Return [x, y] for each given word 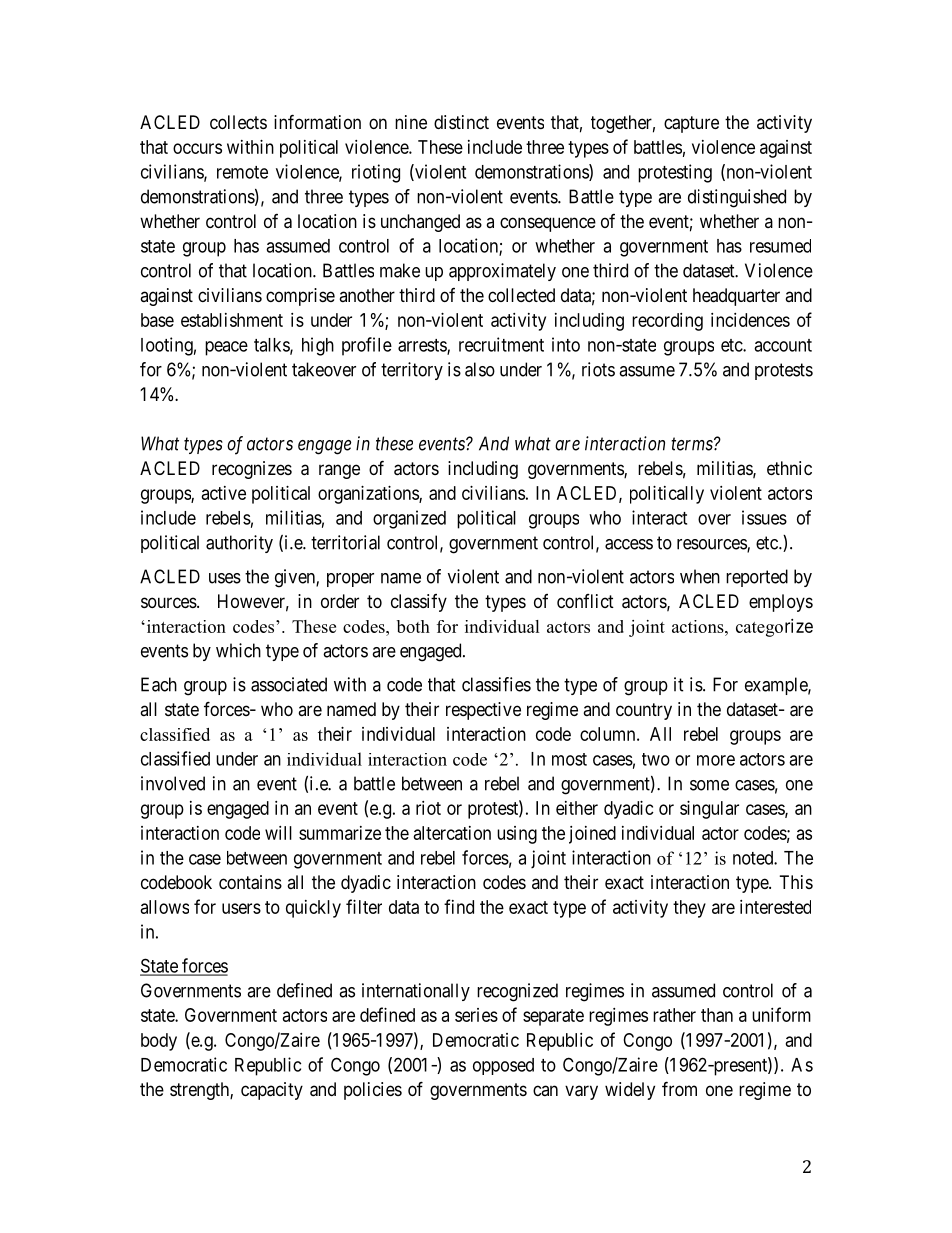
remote [242, 172]
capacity [272, 1091]
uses [225, 578]
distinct [461, 122]
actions [699, 626]
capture [691, 124]
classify [419, 603]
